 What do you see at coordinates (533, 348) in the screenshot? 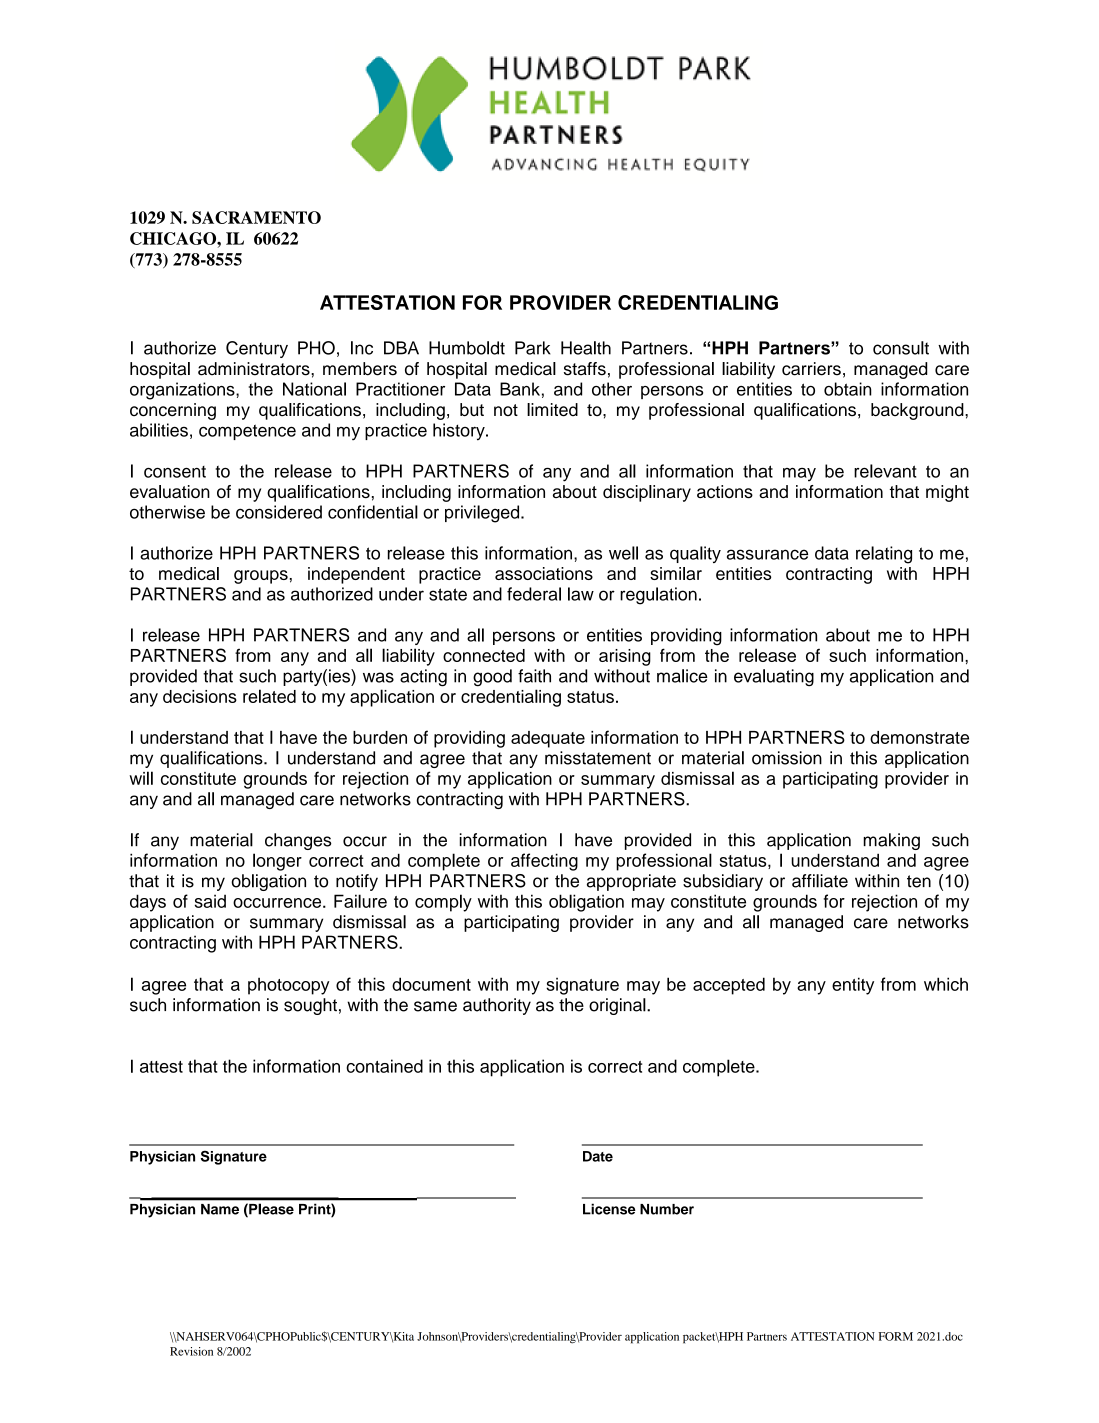
I see `Park` at bounding box center [533, 348].
